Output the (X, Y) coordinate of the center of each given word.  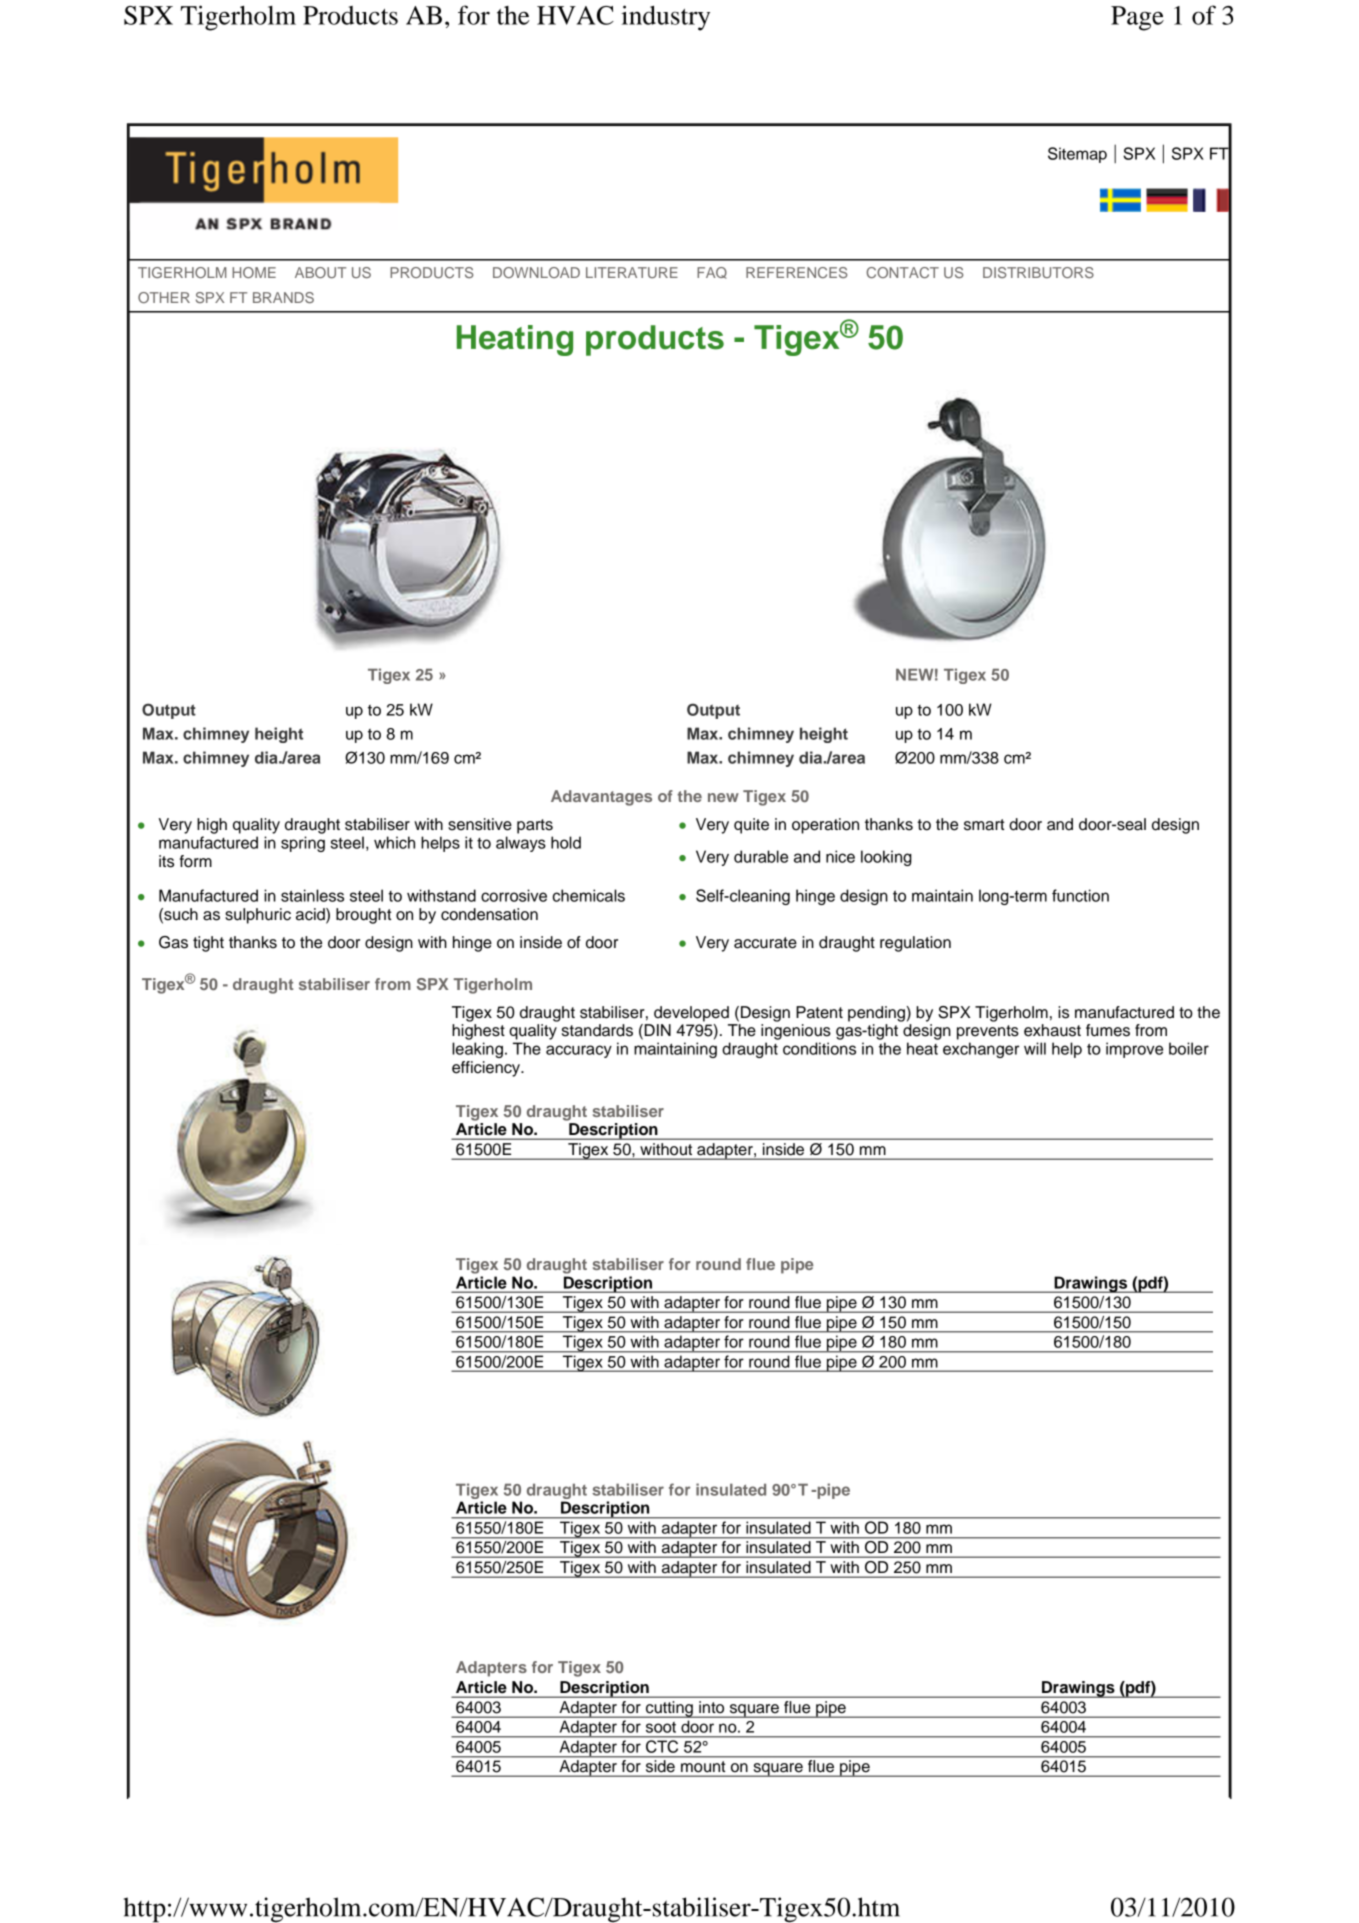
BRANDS (283, 297)
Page (1137, 18)
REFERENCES (796, 272)
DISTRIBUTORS (1038, 272)
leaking (477, 1050)
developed (691, 1014)
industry (665, 18)
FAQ (712, 273)
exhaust (1052, 1030)
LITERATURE (632, 272)
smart (984, 825)
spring (303, 844)
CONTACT (902, 272)
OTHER (164, 297)
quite (751, 826)
